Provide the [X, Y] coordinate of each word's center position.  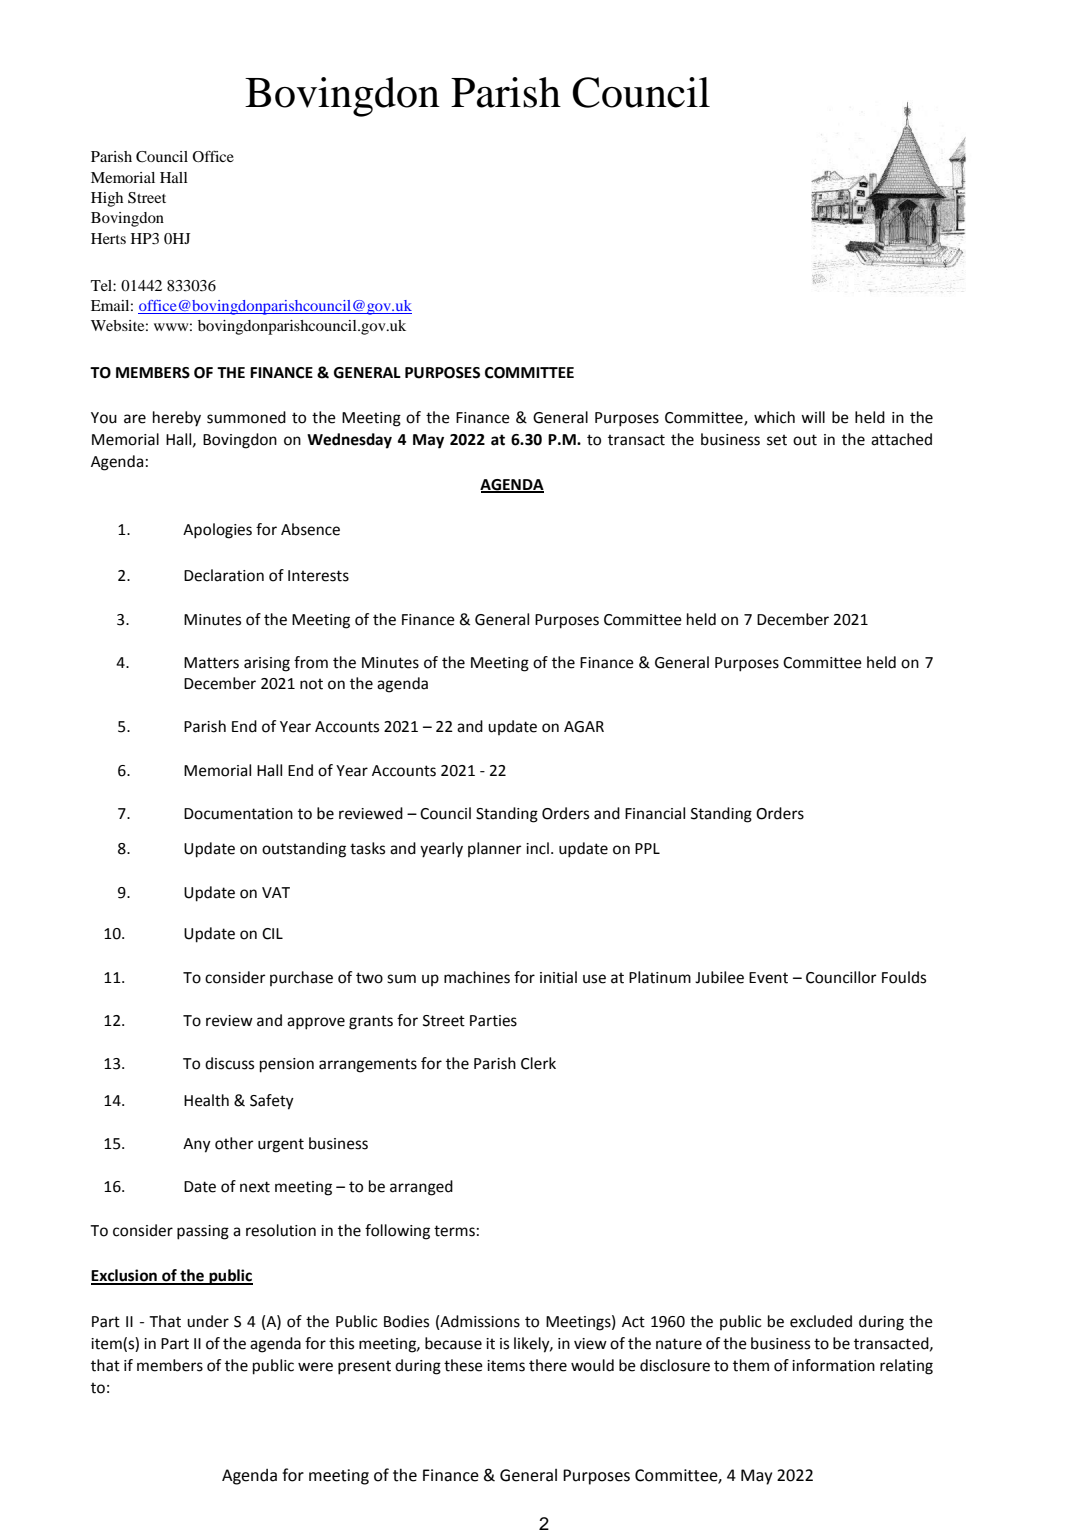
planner [495, 849]
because [453, 1343]
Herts [108, 238]
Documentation [238, 814]
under [208, 1321]
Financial [655, 813]
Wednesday [349, 441]
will [813, 417]
